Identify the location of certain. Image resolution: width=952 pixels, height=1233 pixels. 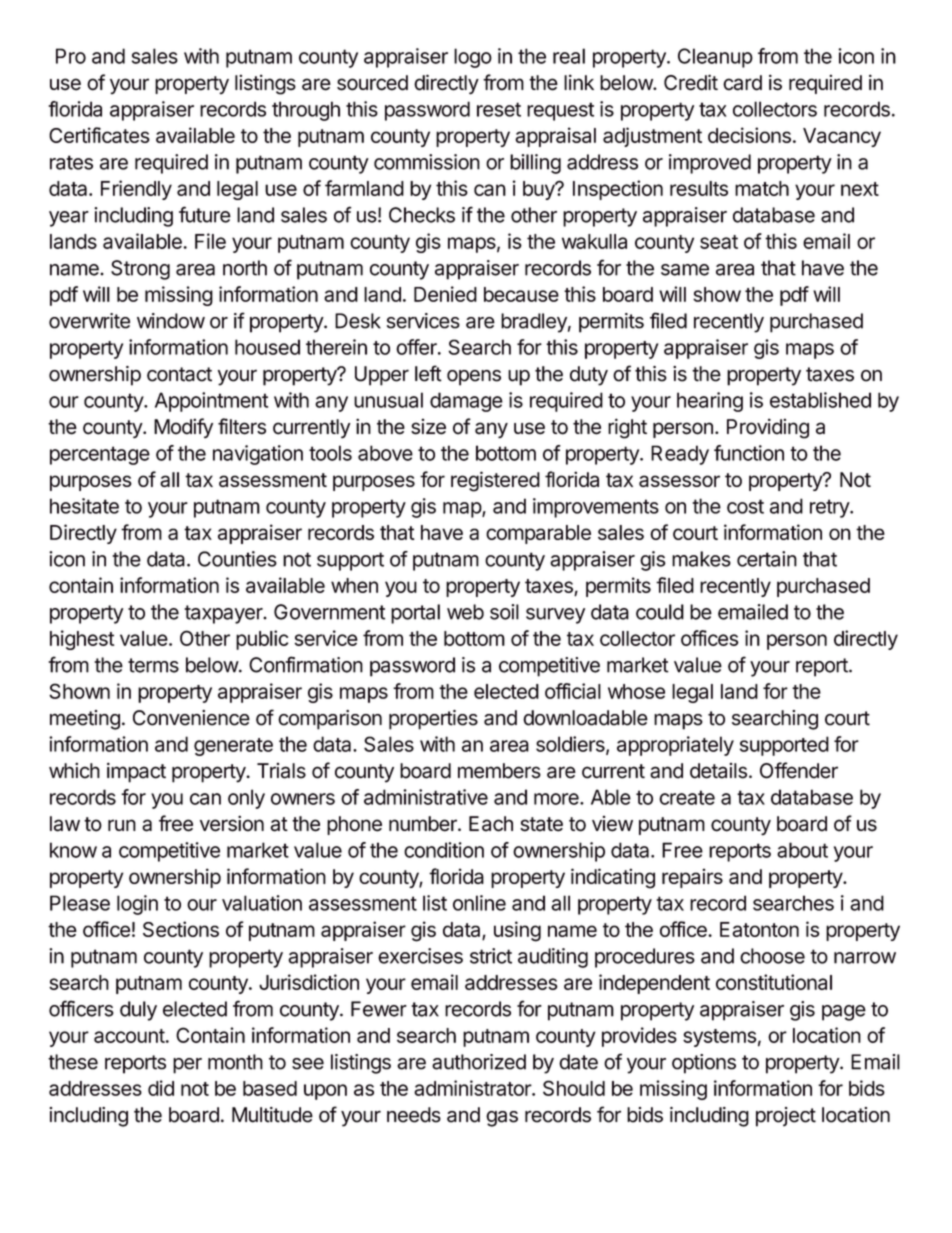
(767, 559).
